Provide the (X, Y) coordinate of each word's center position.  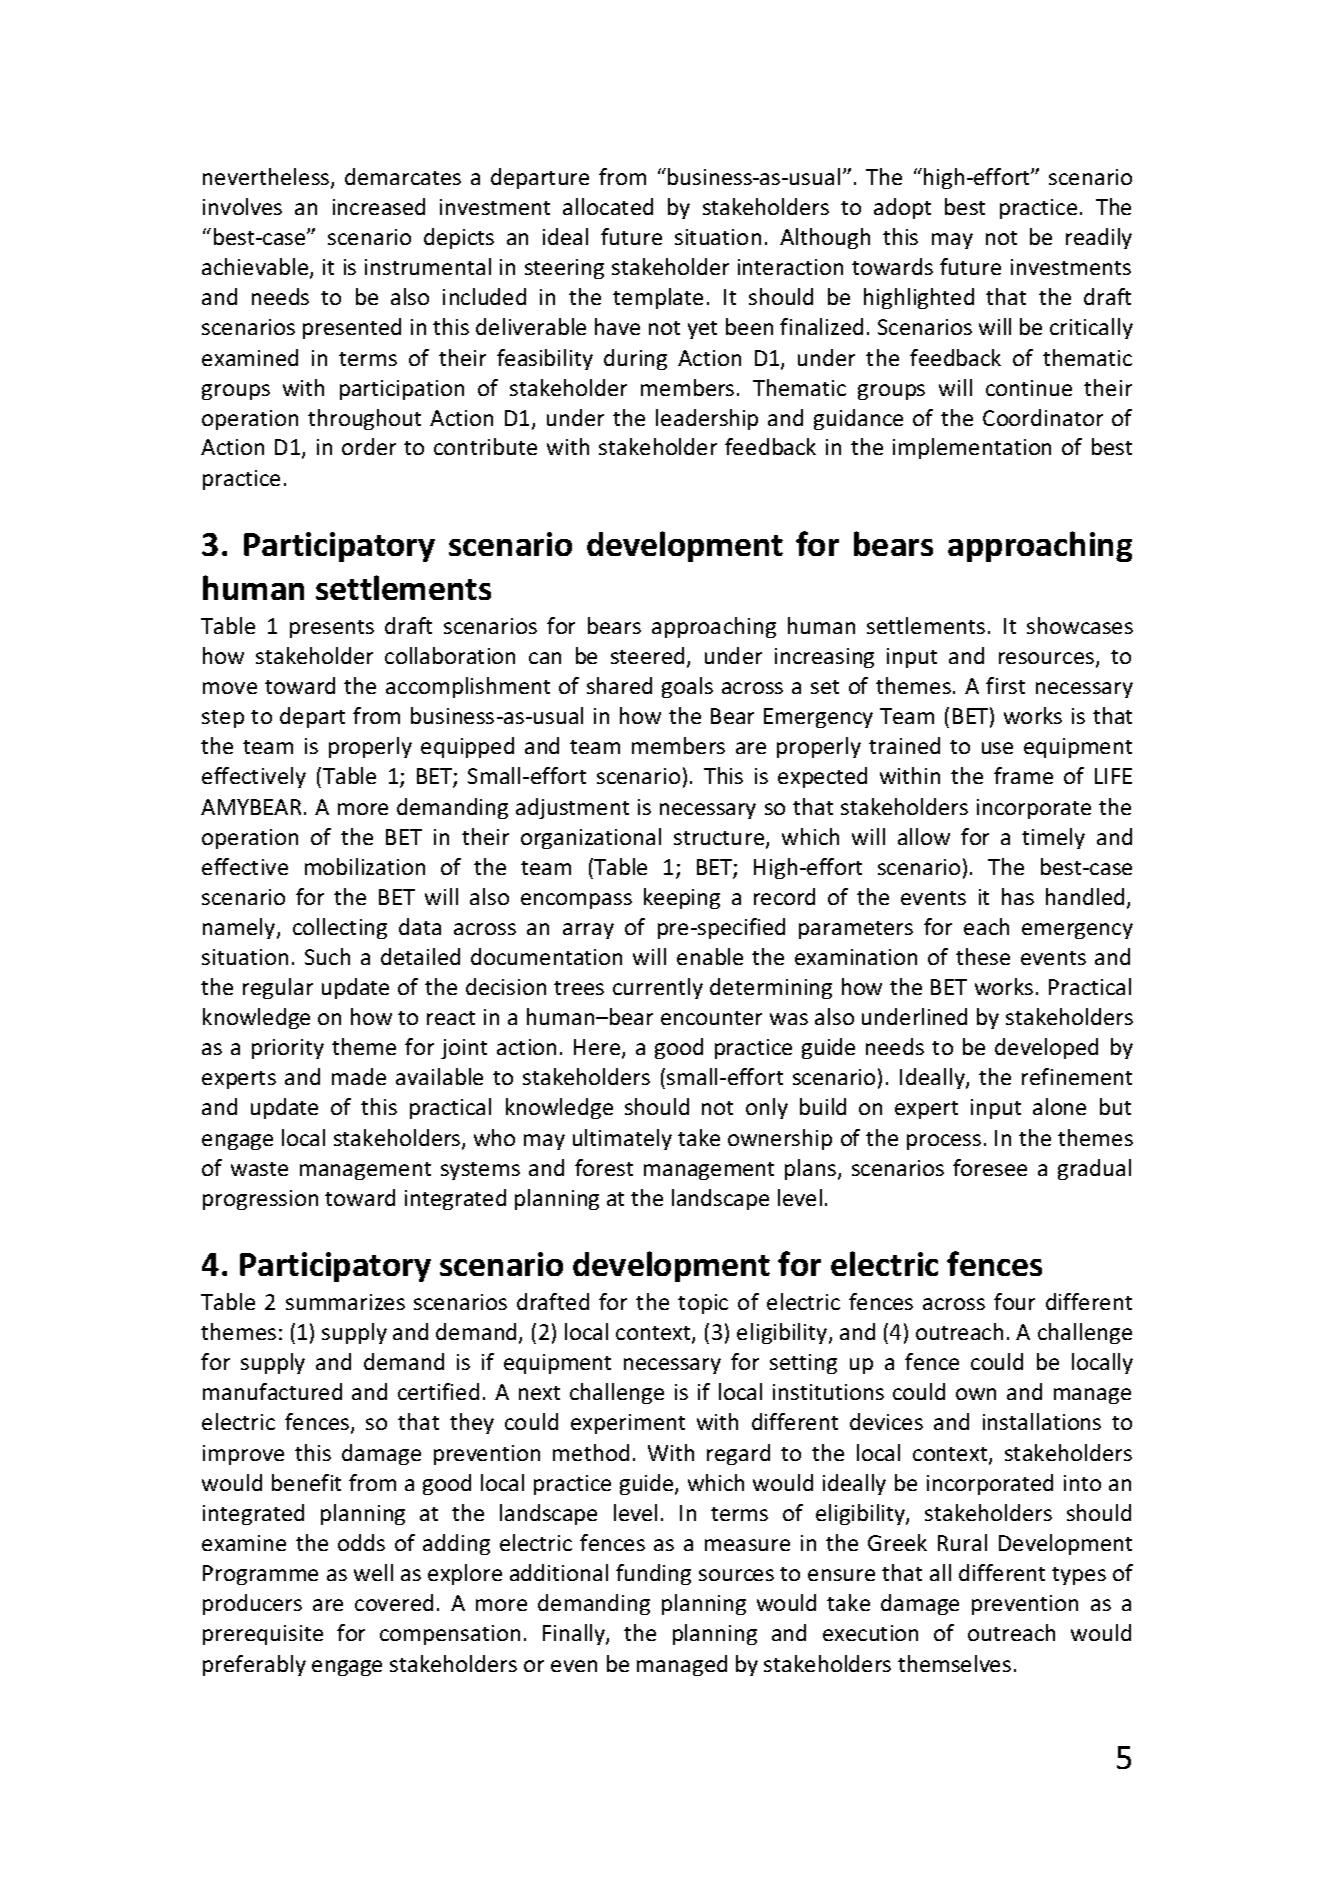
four (1014, 1301)
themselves (954, 1663)
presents (332, 629)
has (1018, 896)
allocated (608, 206)
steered (647, 655)
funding (653, 1574)
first (1005, 685)
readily (1099, 238)
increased (379, 206)
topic (703, 1304)
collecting (340, 928)
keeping (682, 898)
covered (394, 1602)
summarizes (345, 1302)
